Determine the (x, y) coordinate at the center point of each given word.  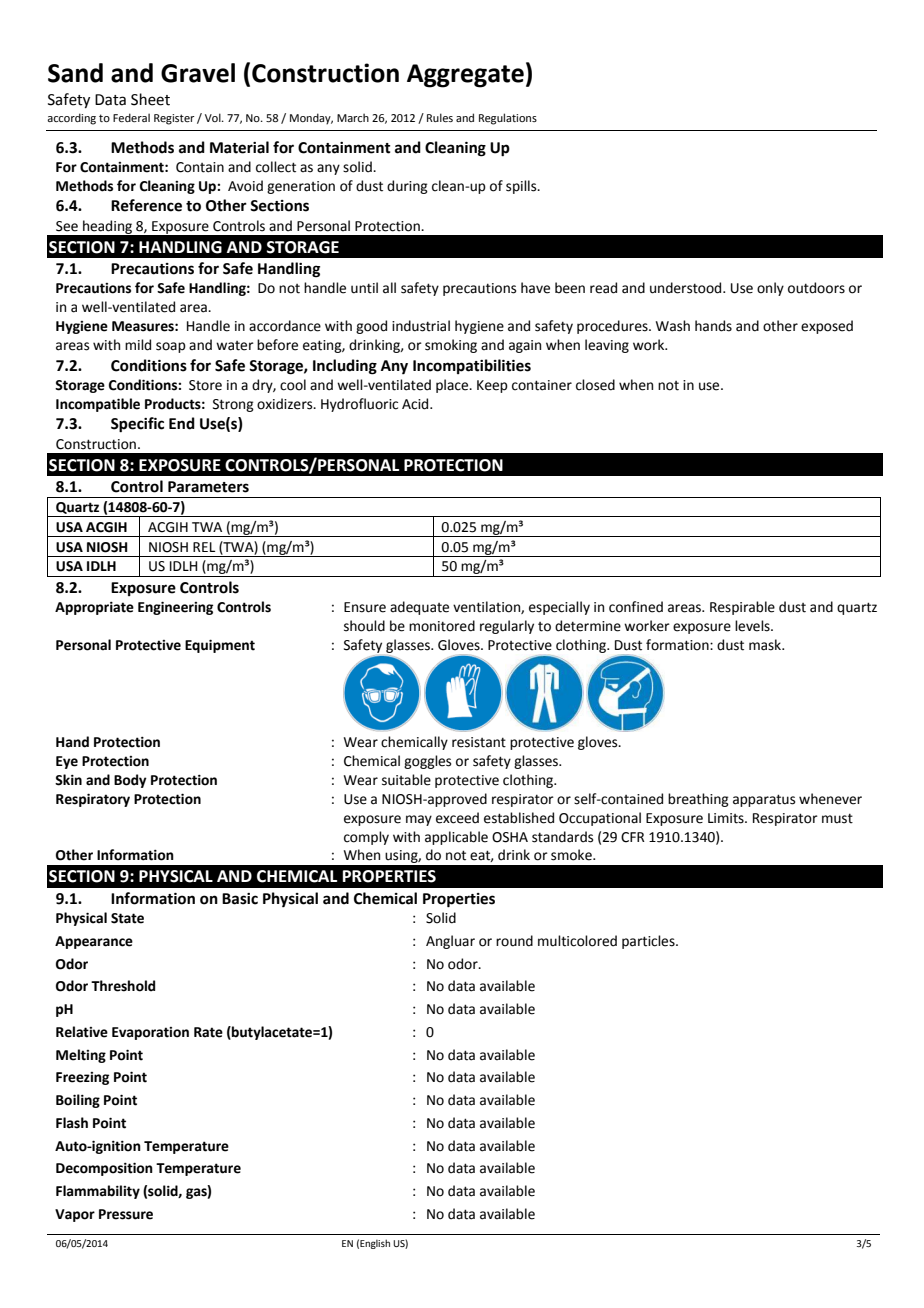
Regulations (508, 119)
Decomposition (104, 1169)
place (453, 386)
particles (649, 942)
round (514, 941)
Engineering (175, 608)
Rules (440, 117)
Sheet (150, 99)
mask (766, 645)
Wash (673, 326)
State (127, 918)
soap (171, 347)
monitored (442, 626)
